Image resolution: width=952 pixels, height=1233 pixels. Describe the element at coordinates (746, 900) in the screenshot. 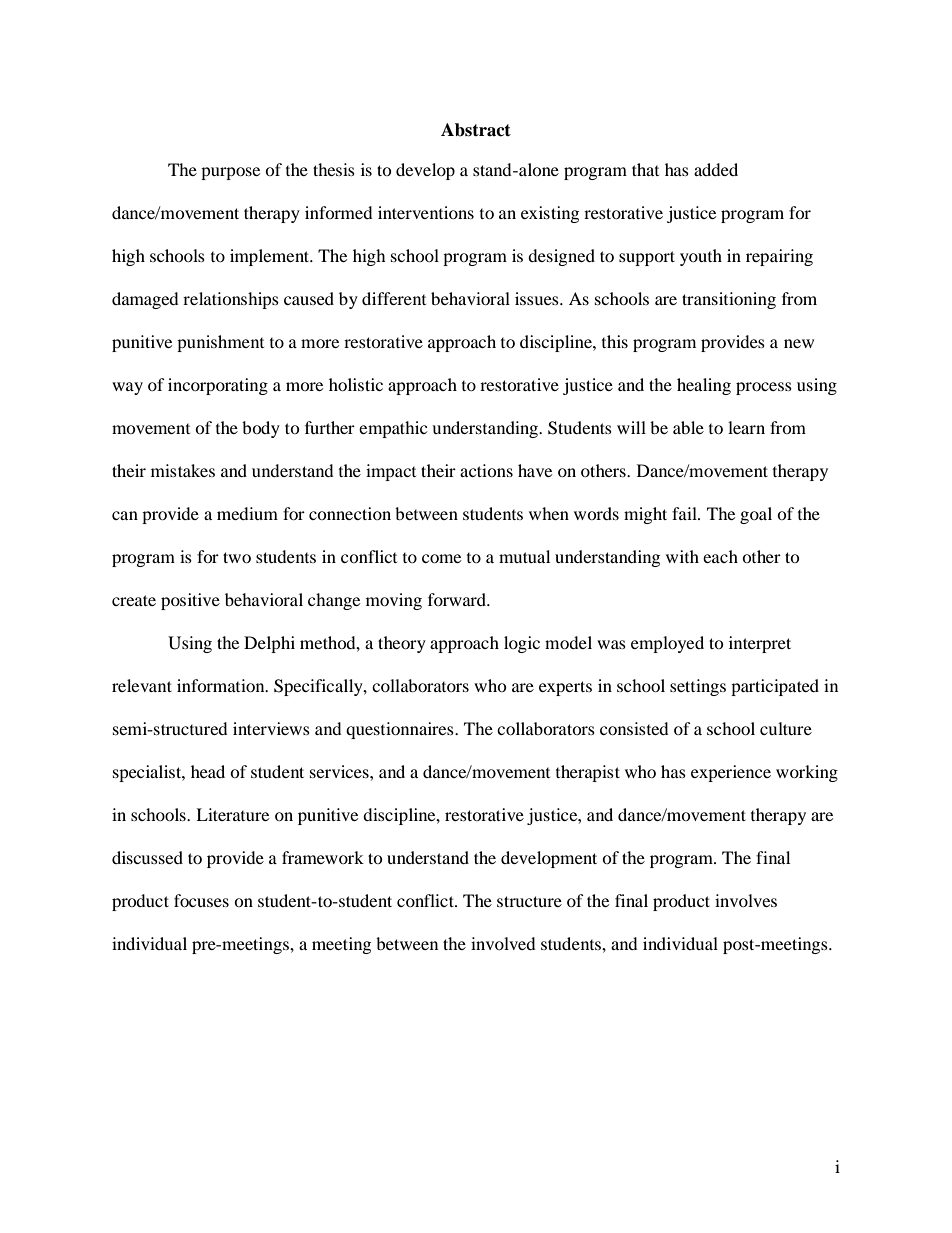

I see `involves` at that location.
